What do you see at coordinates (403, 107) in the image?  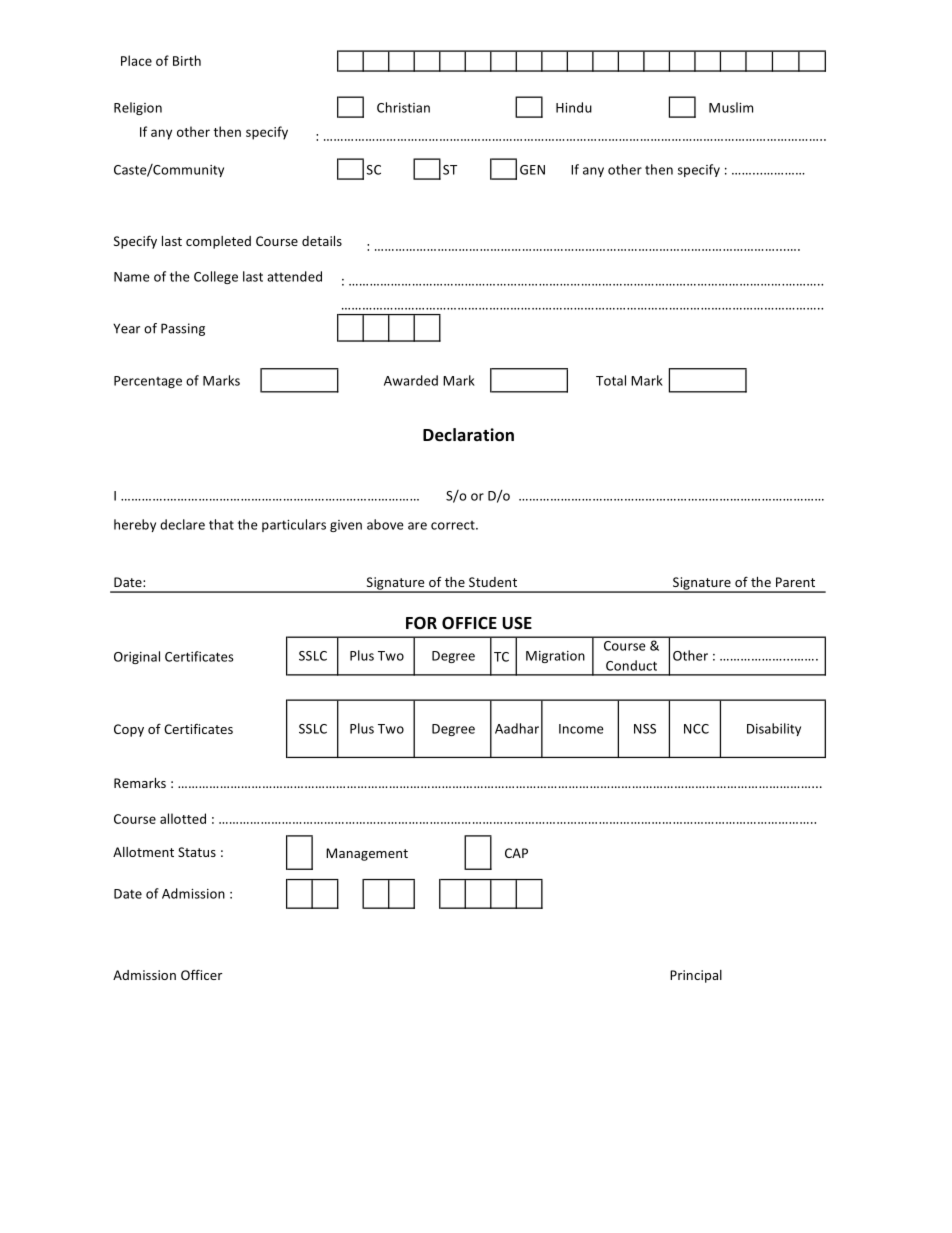 I see `Christian` at bounding box center [403, 107].
